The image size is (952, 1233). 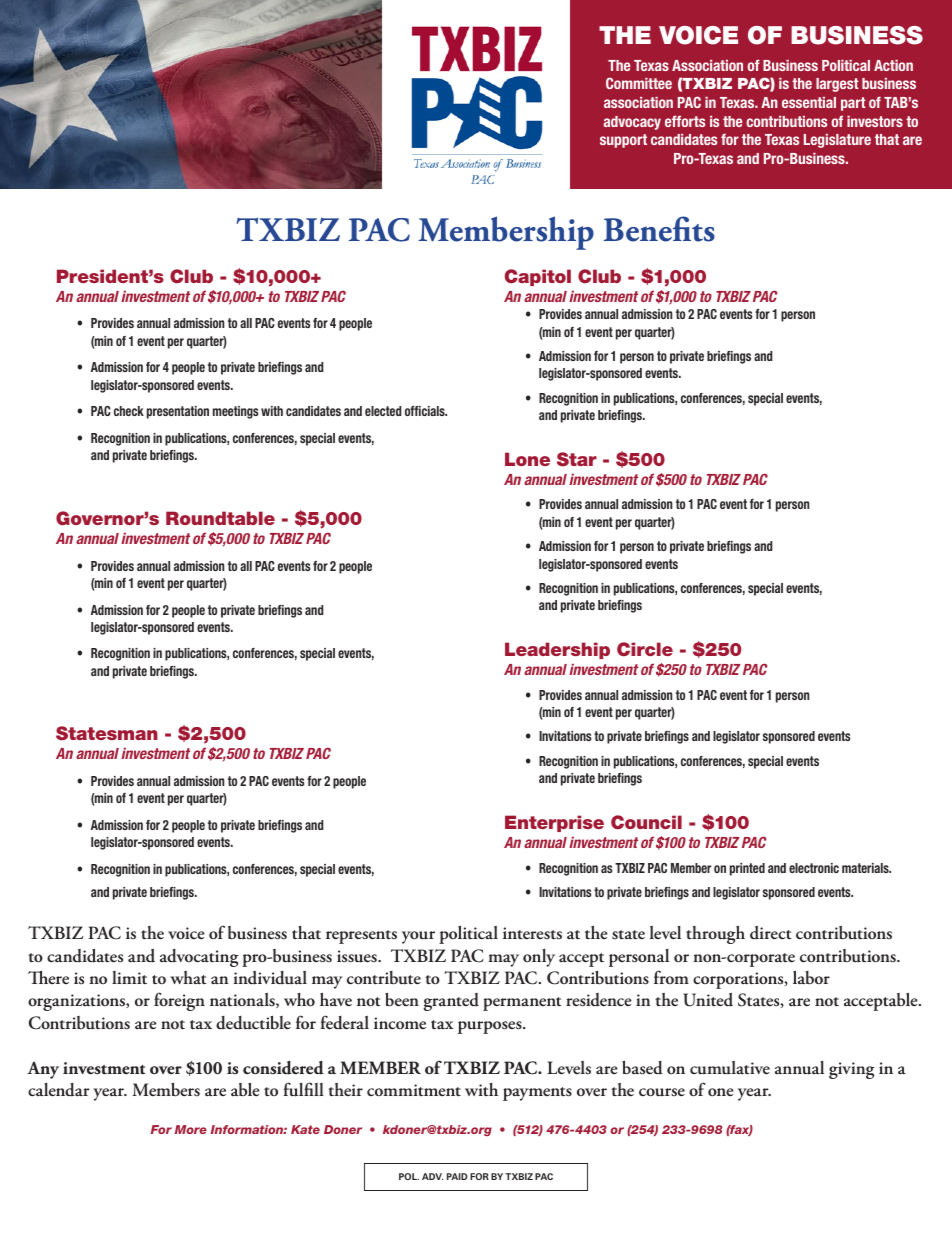 What do you see at coordinates (852, 1070) in the screenshot?
I see `giving` at bounding box center [852, 1070].
